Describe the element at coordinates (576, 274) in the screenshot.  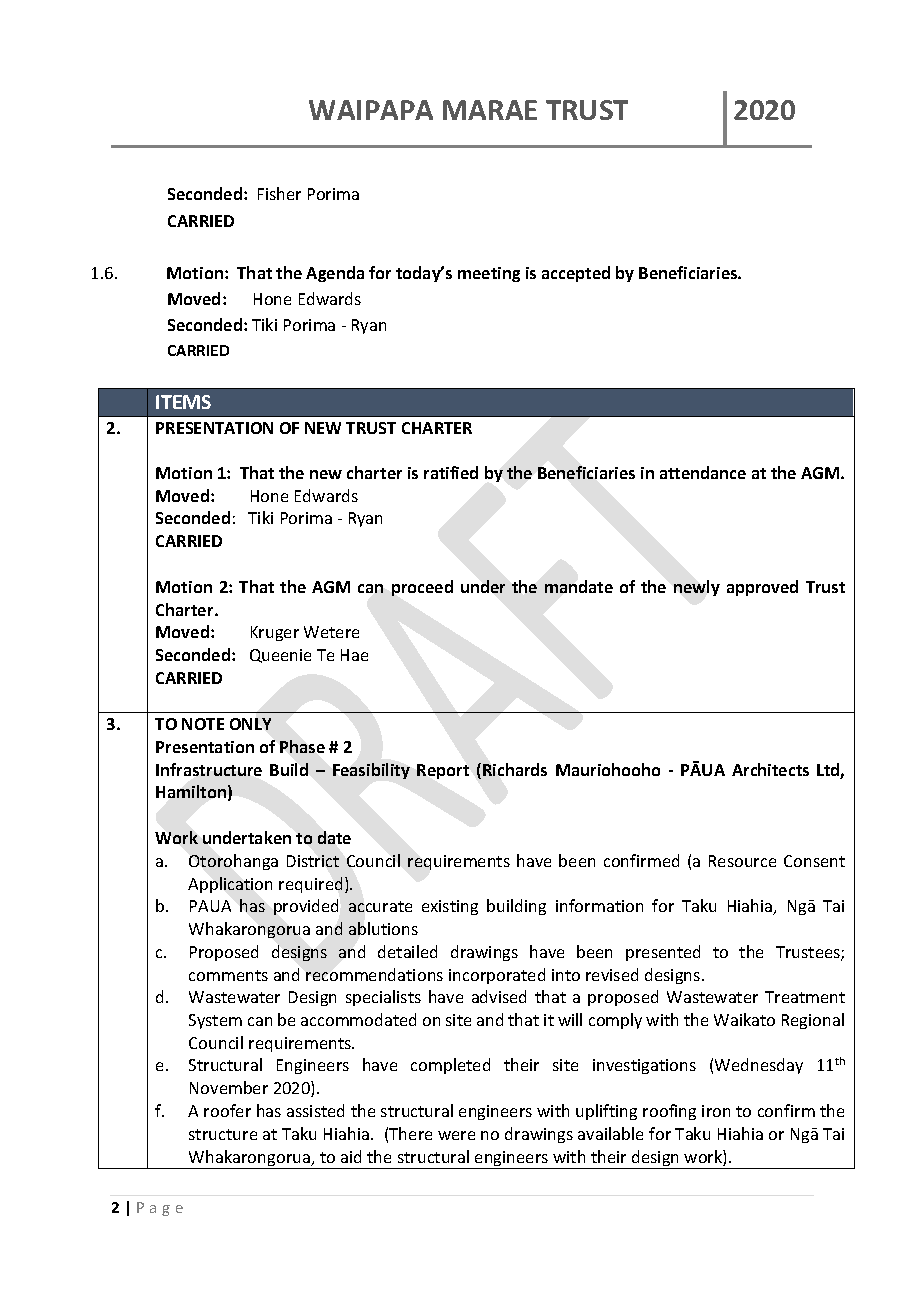
I see `accepted` at that location.
